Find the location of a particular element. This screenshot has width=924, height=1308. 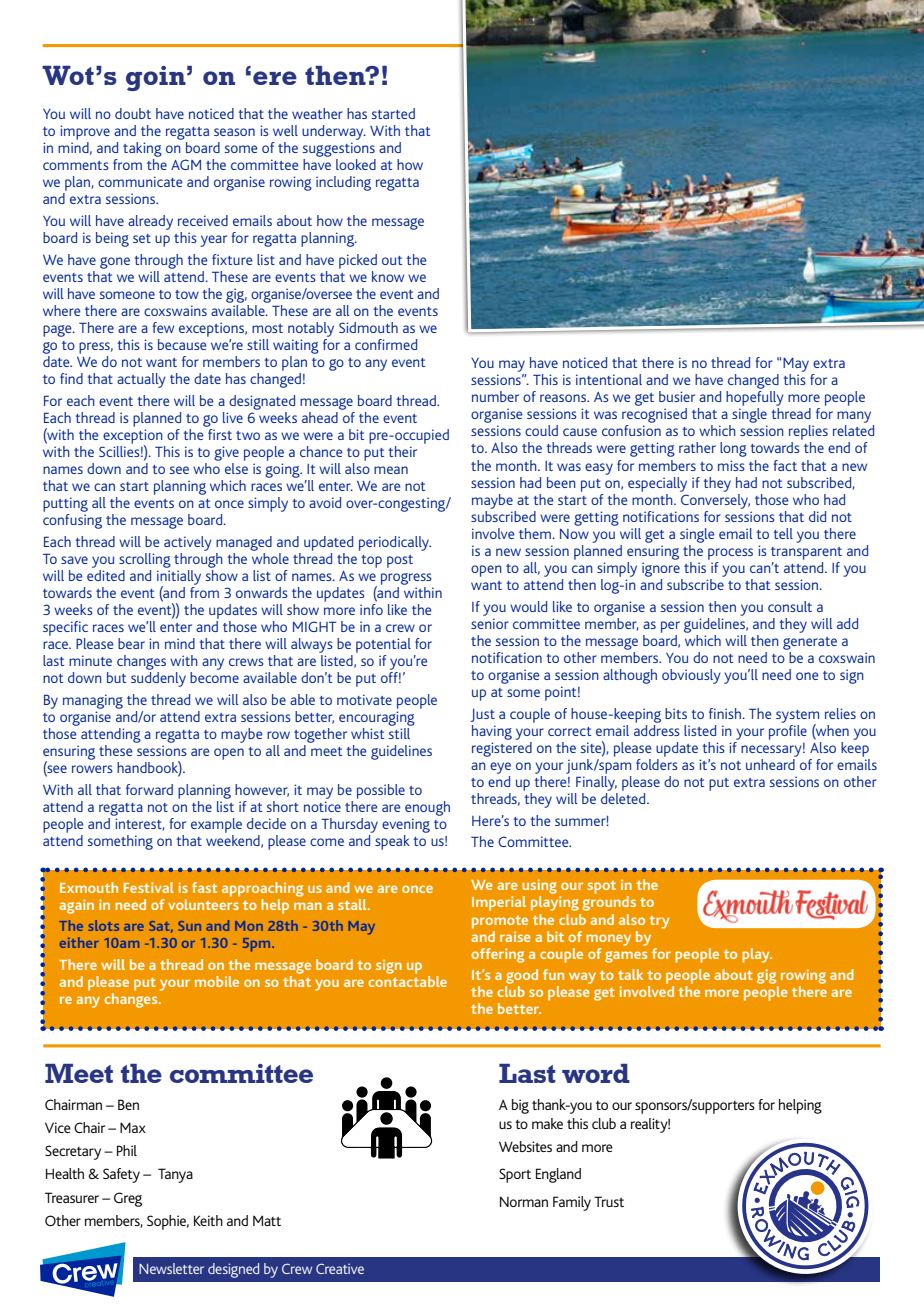

tell is located at coordinates (783, 533).
